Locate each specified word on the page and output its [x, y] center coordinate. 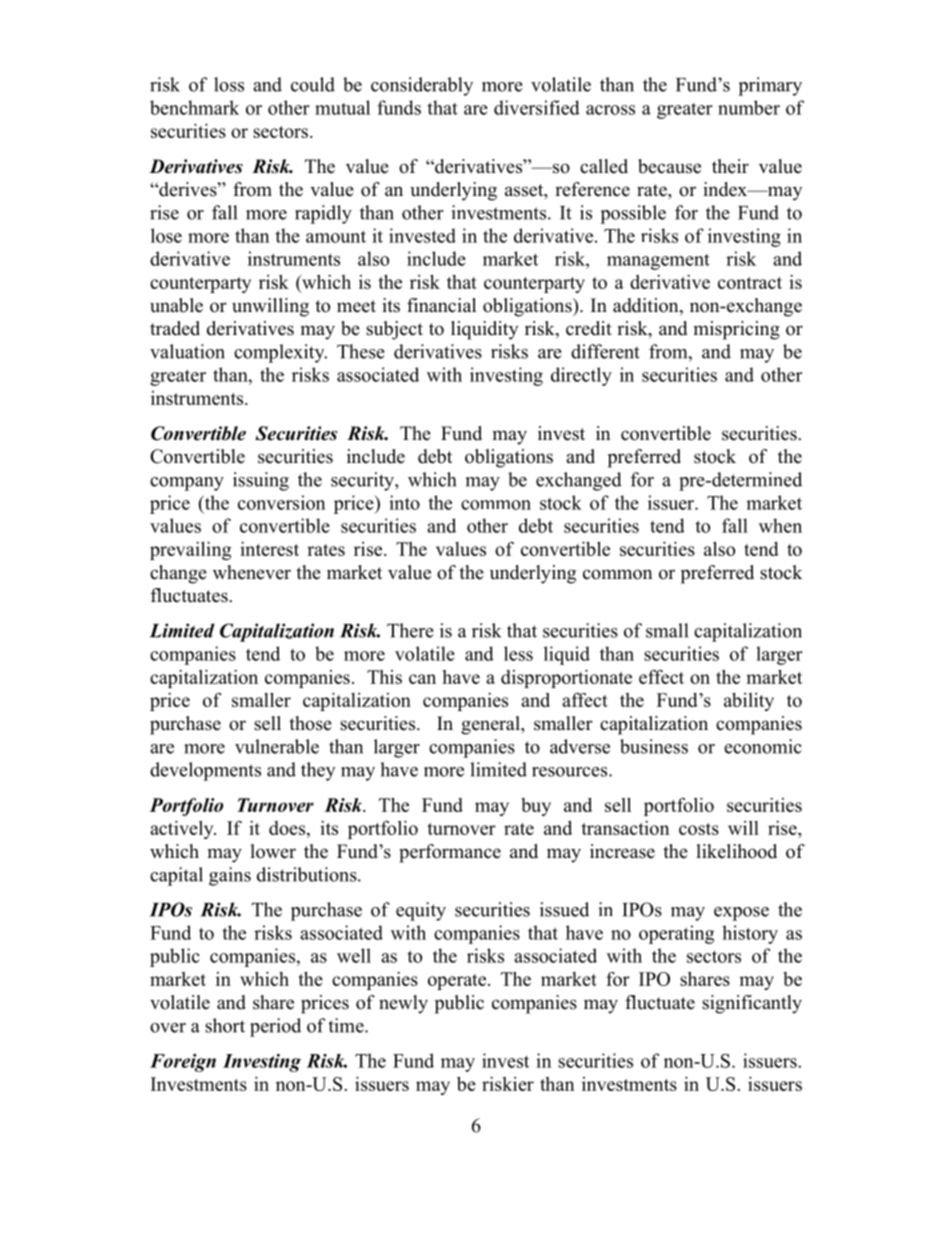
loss [229, 84]
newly [403, 1004]
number [749, 107]
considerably [422, 86]
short [225, 1025]
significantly [752, 1004]
